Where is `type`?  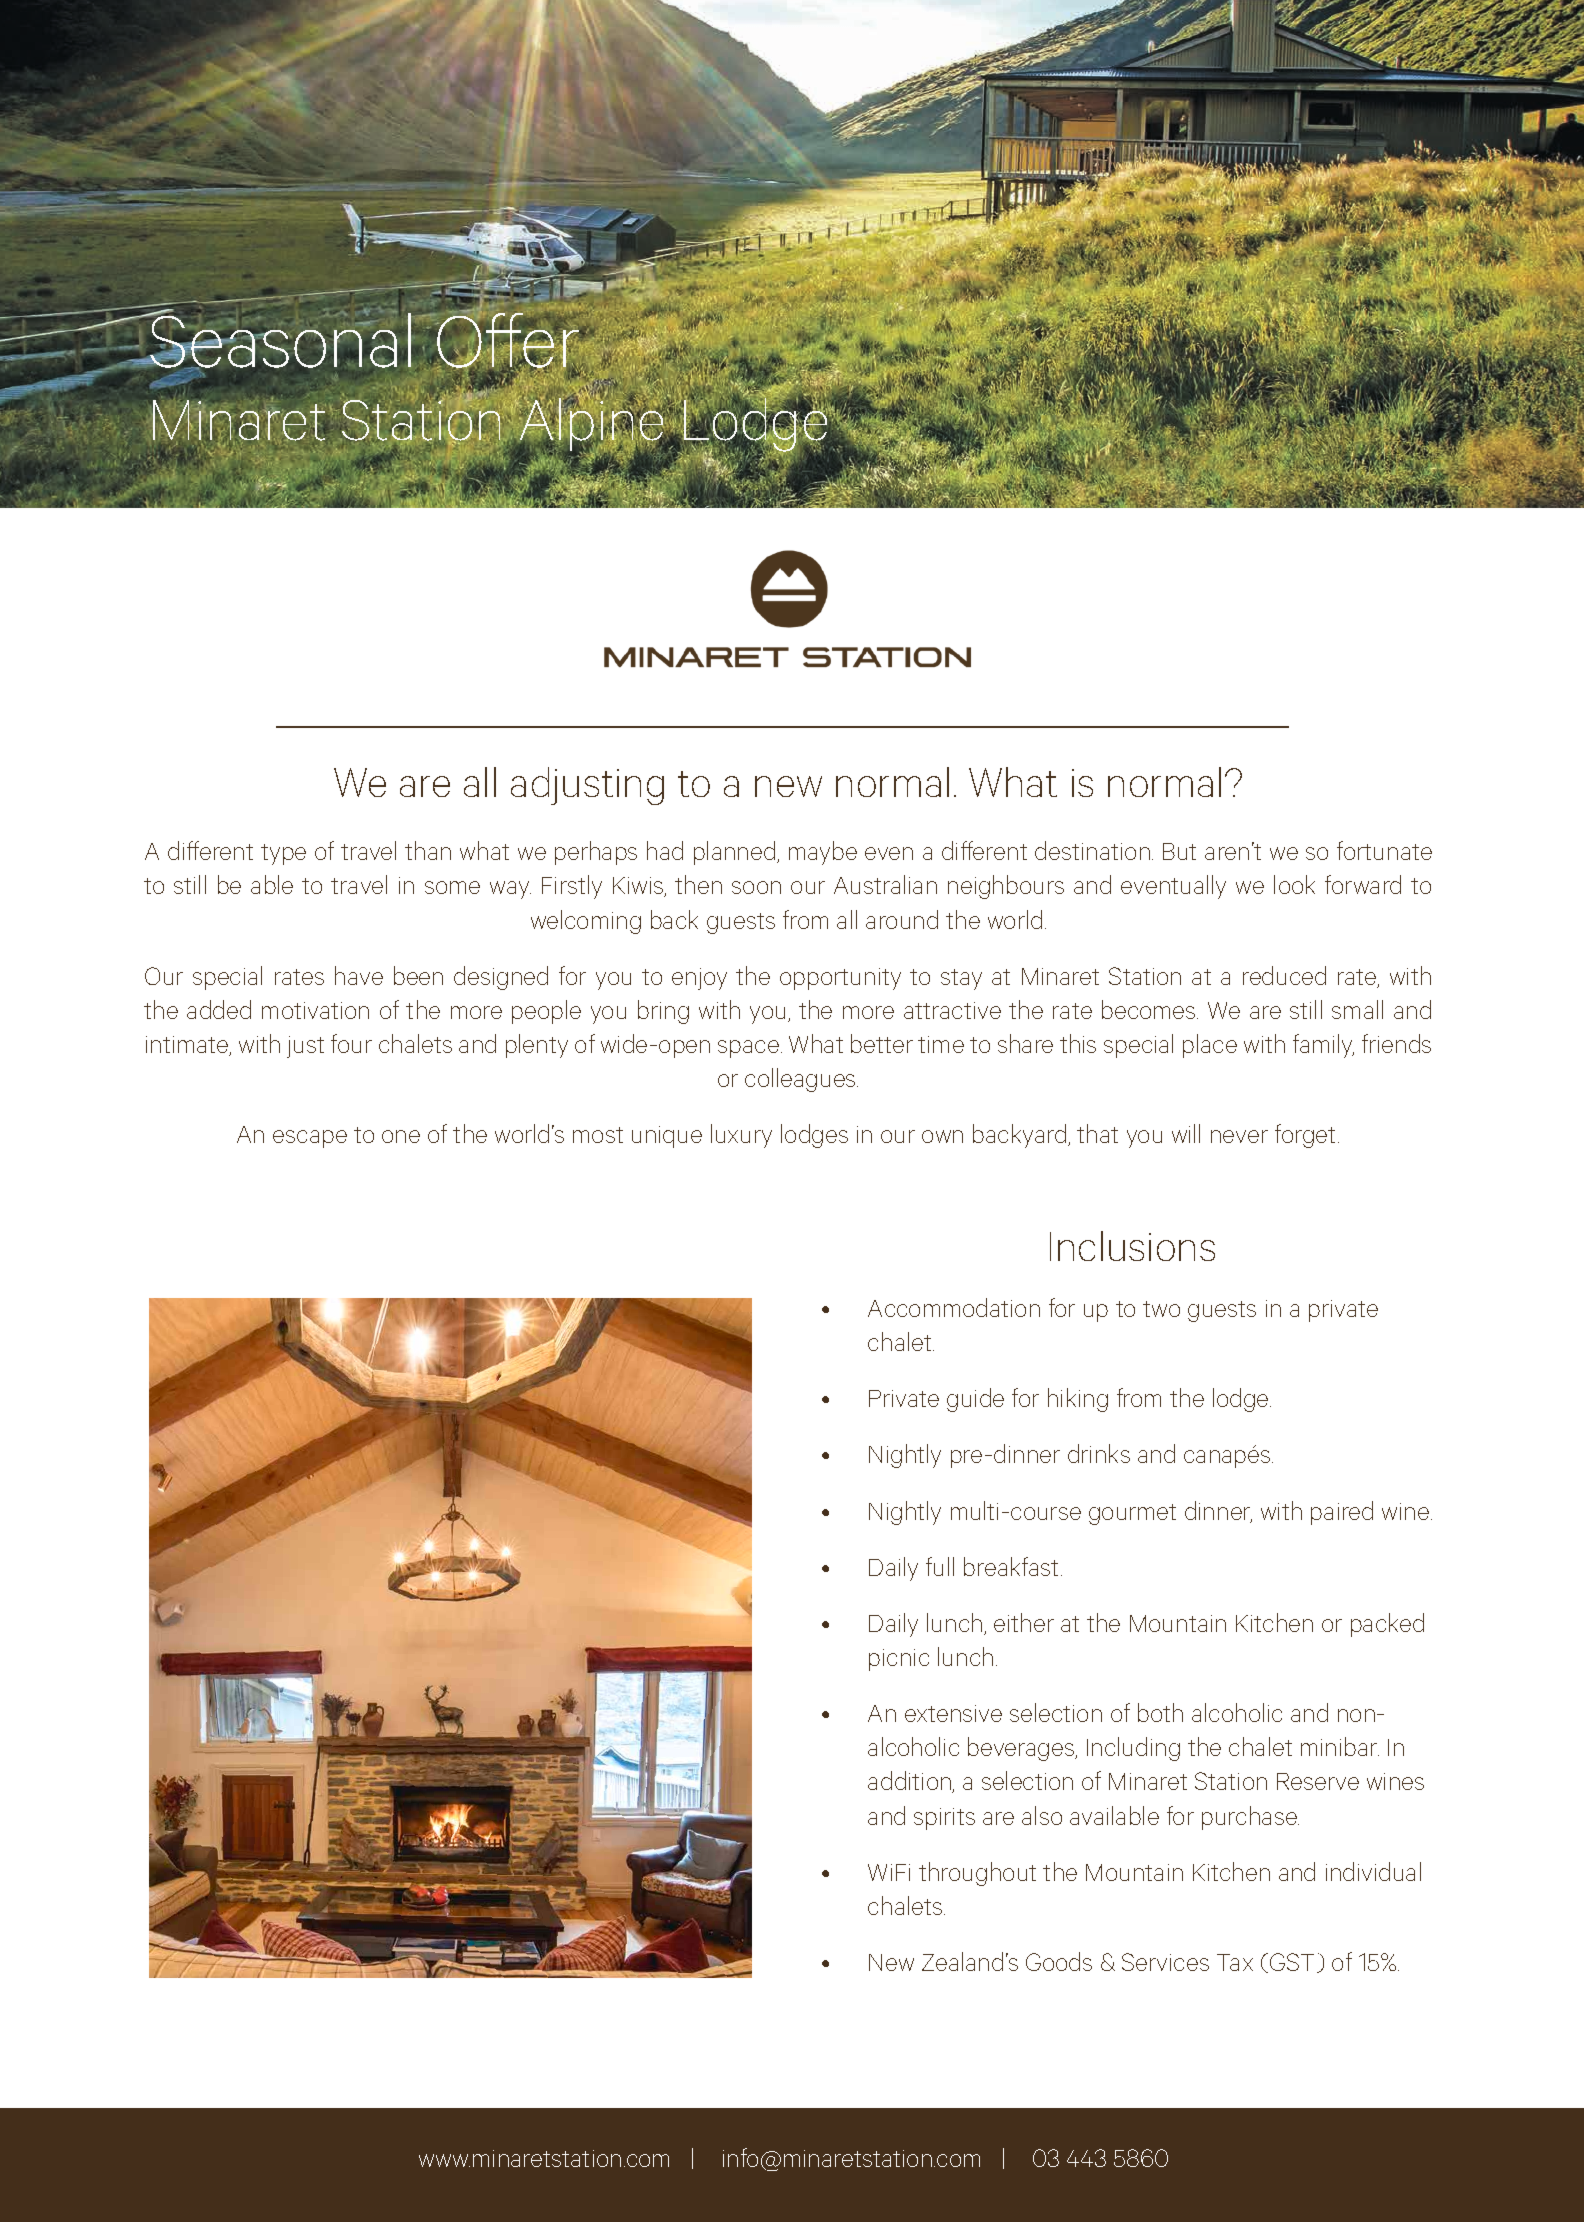
type is located at coordinates (283, 854).
